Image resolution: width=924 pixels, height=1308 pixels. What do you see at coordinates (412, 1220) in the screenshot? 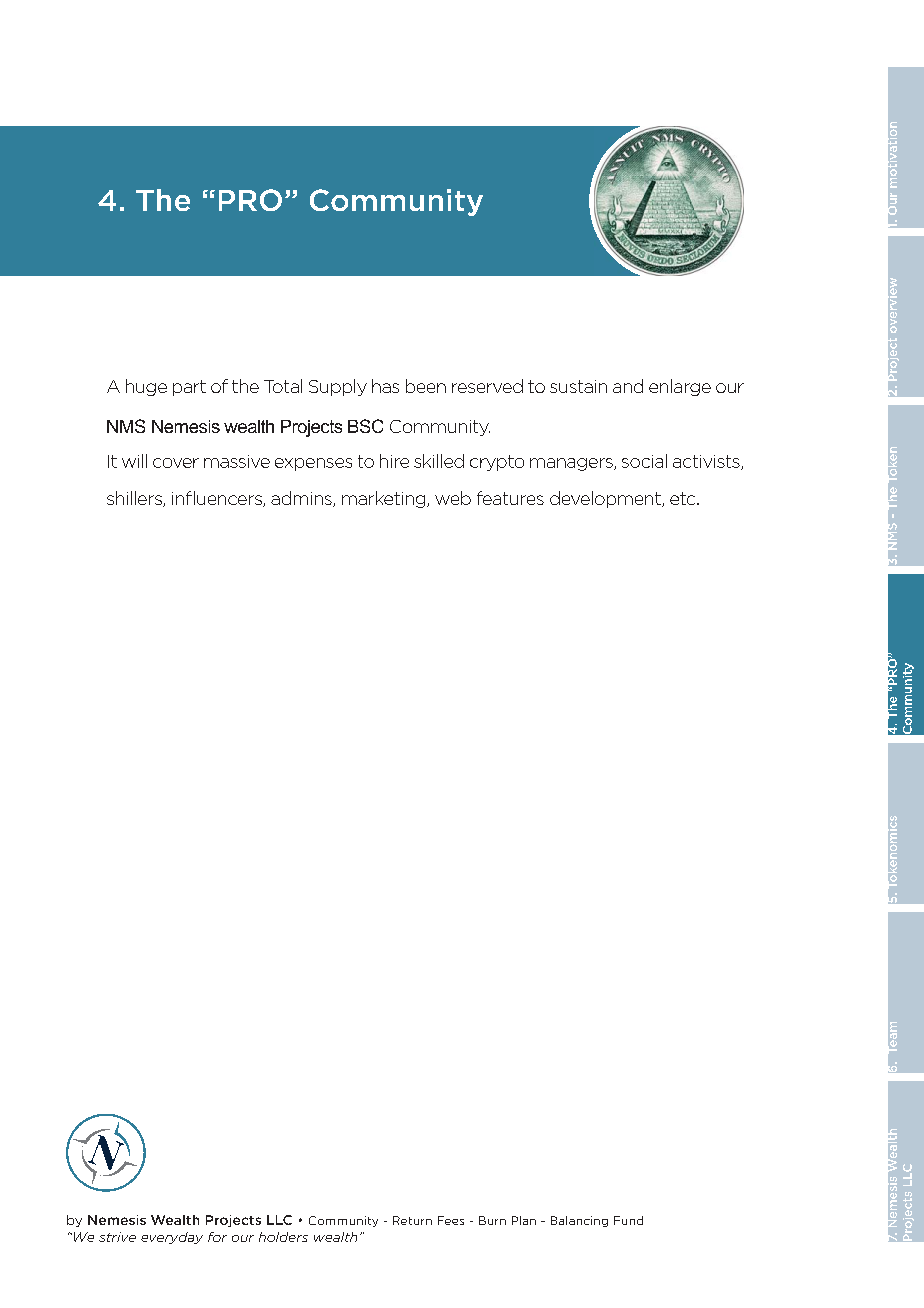
I see `Return` at bounding box center [412, 1220].
